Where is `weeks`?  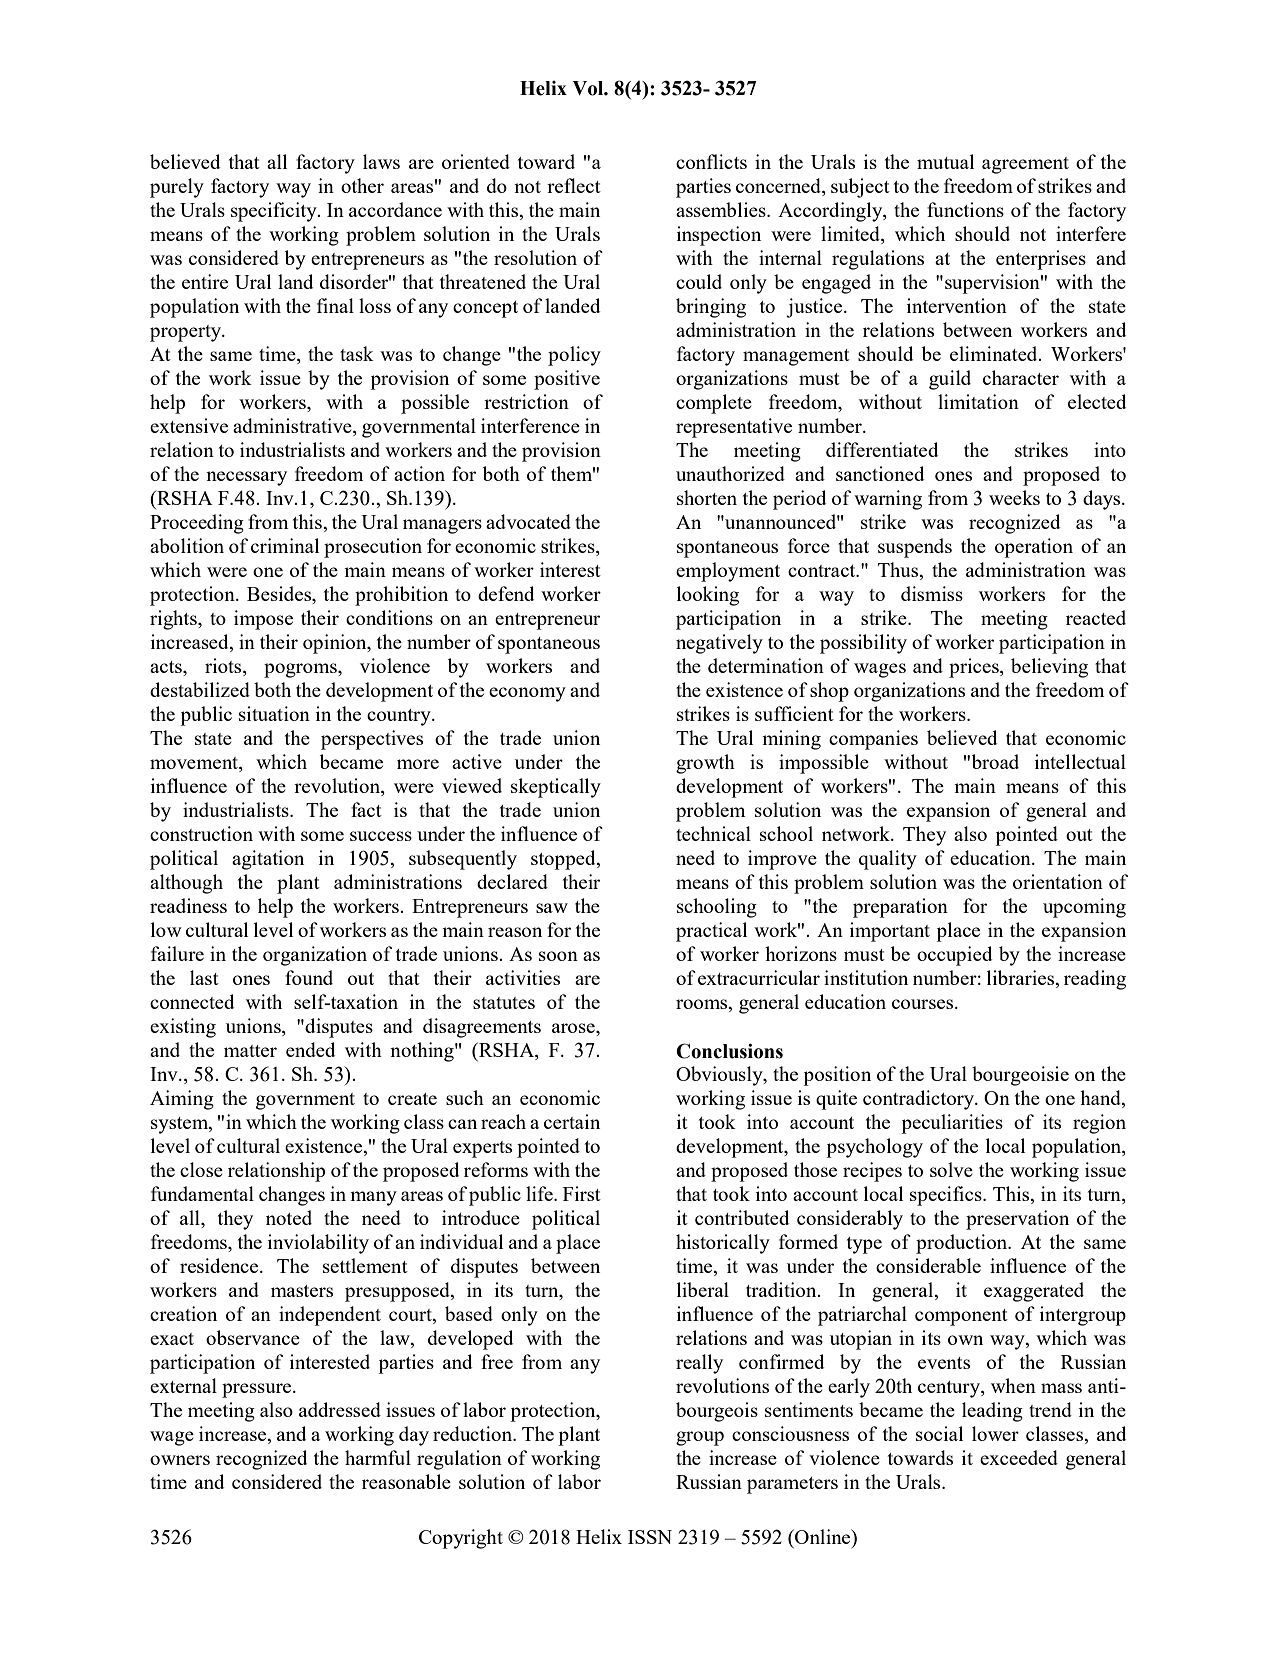 weeks is located at coordinates (1014, 497).
